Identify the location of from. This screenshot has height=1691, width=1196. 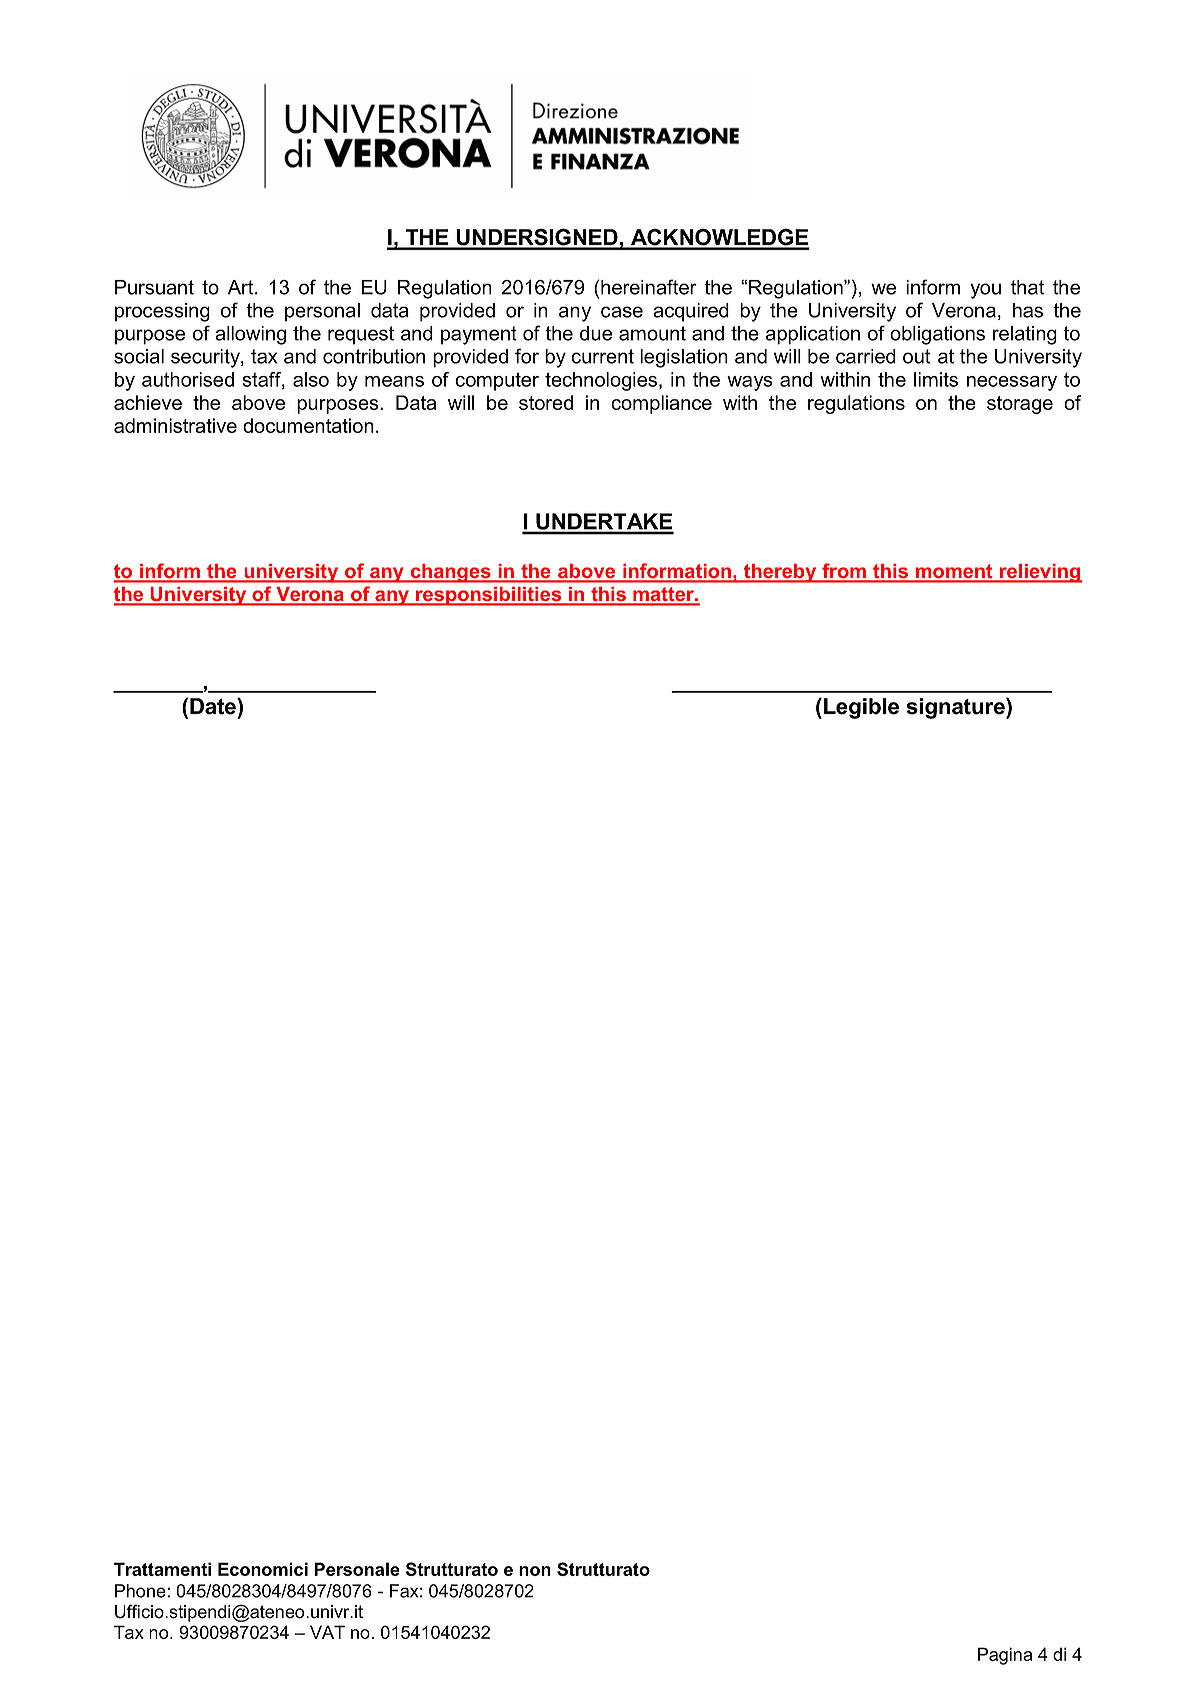
(844, 572).
